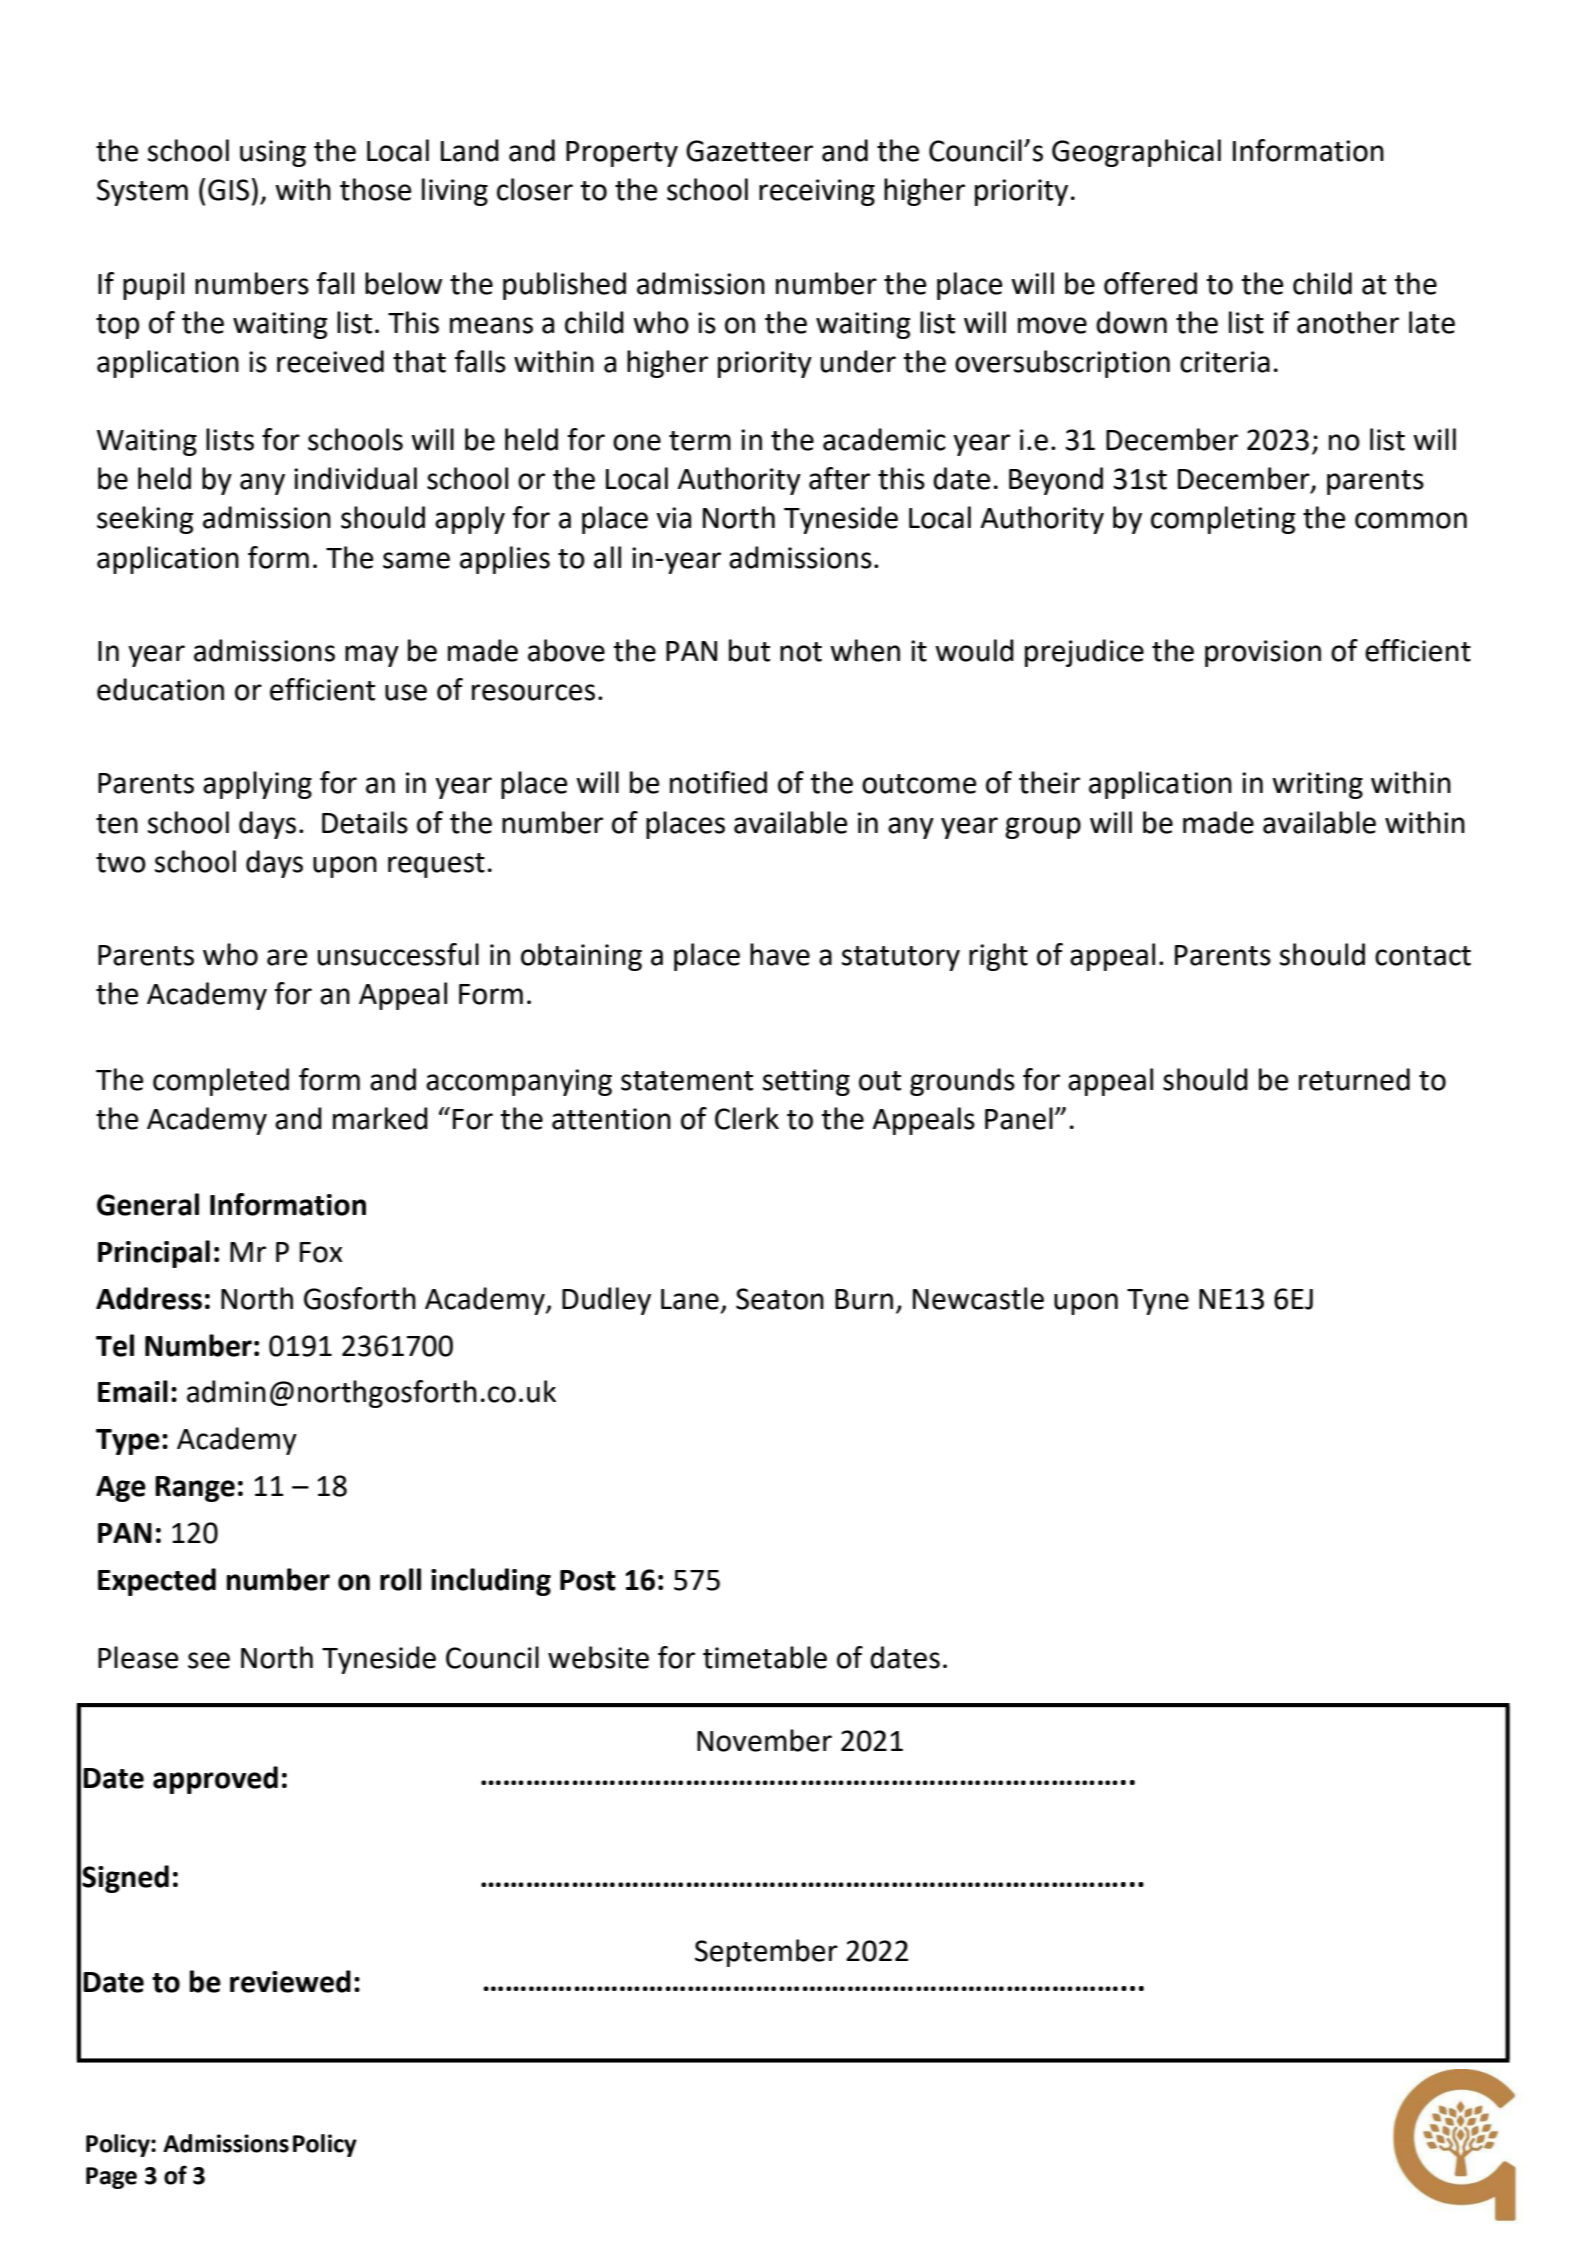  I want to click on notified, so click(718, 782).
